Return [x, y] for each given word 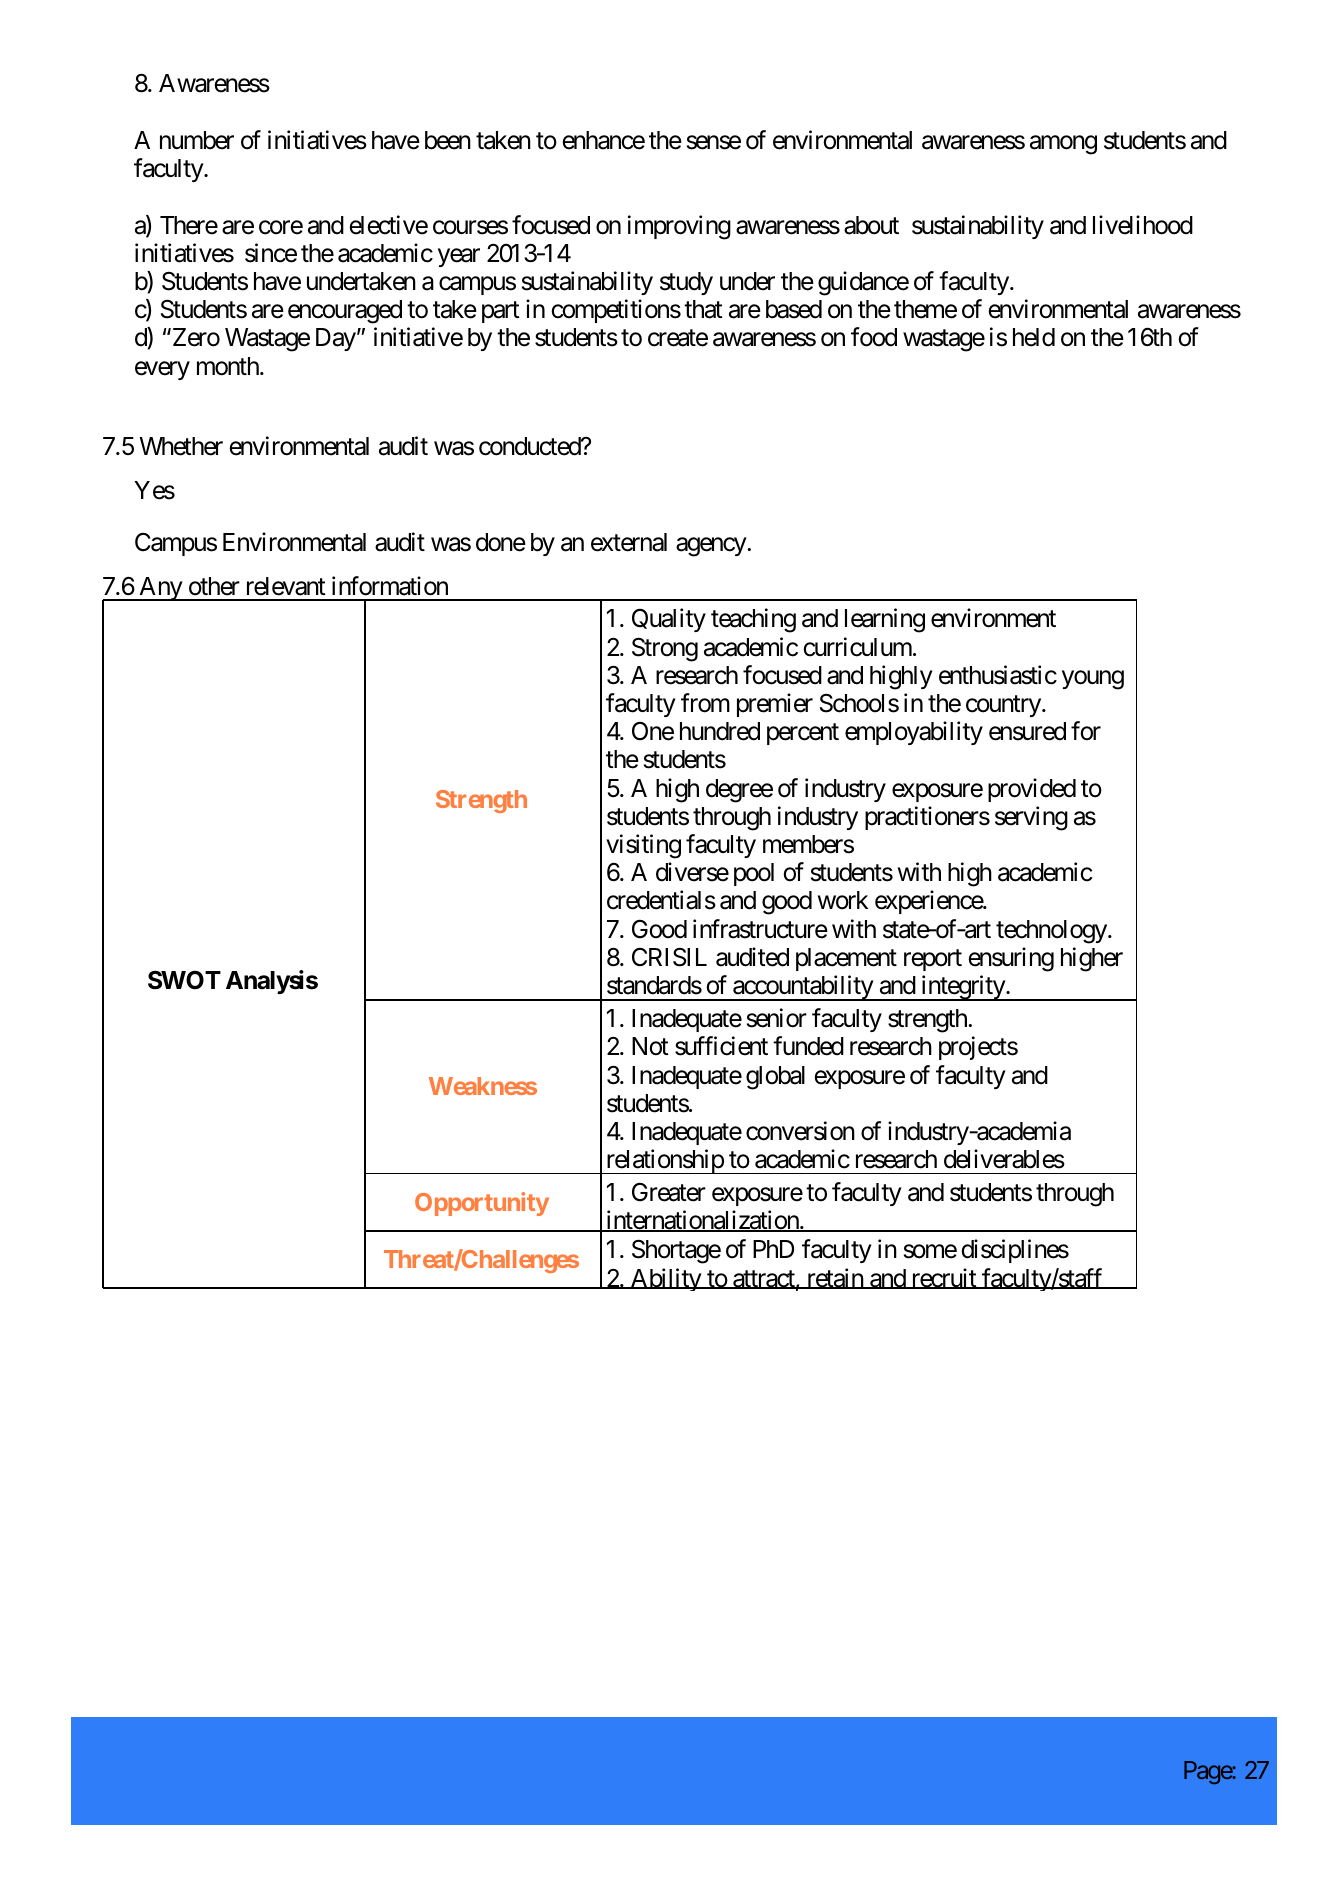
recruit [943, 1278]
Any [160, 589]
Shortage [676, 1251]
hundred [720, 731]
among [1063, 145]
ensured [1027, 731]
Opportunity [482, 1204]
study [686, 283]
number [197, 140]
